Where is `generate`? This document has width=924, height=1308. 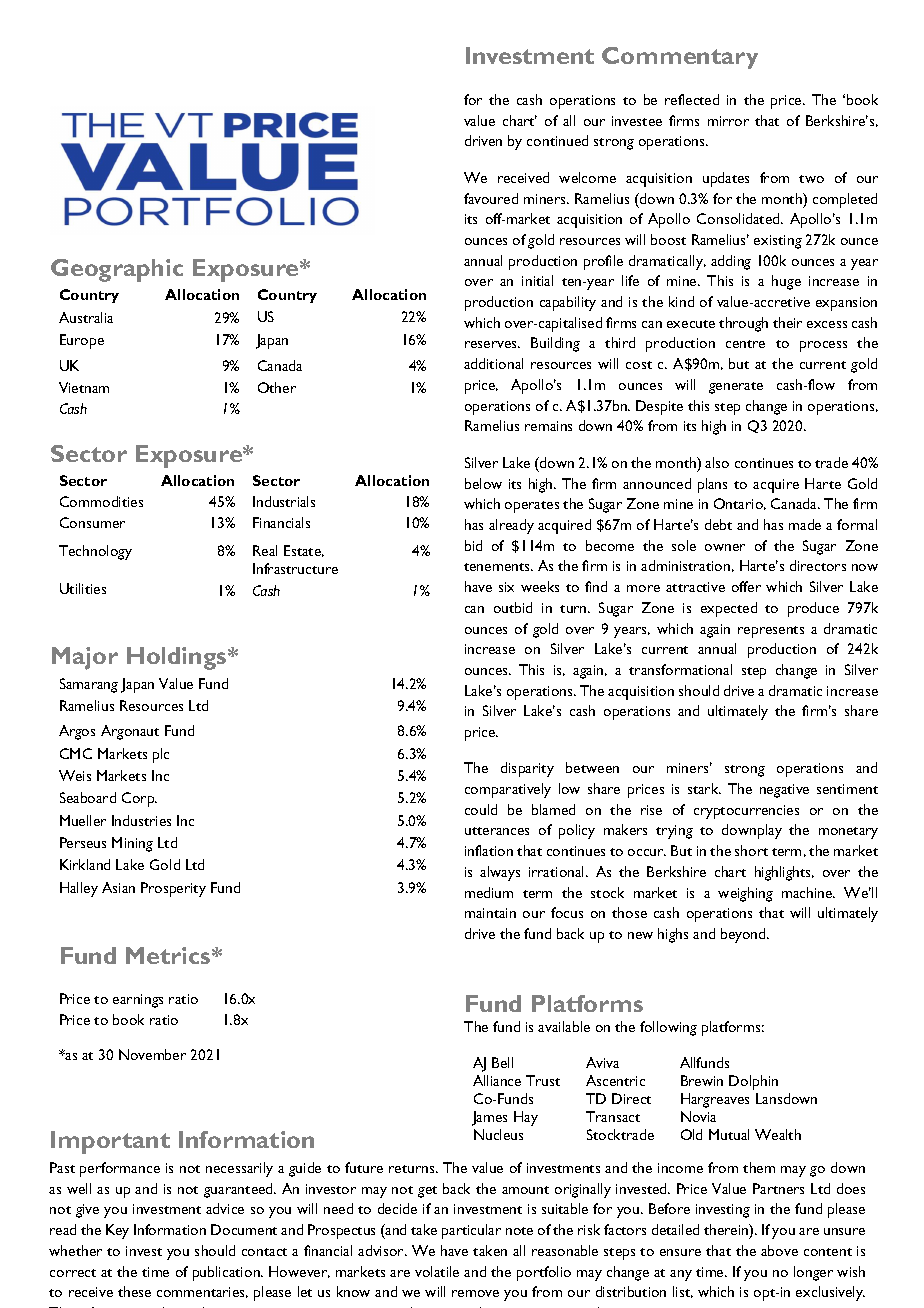 generate is located at coordinates (736, 388).
